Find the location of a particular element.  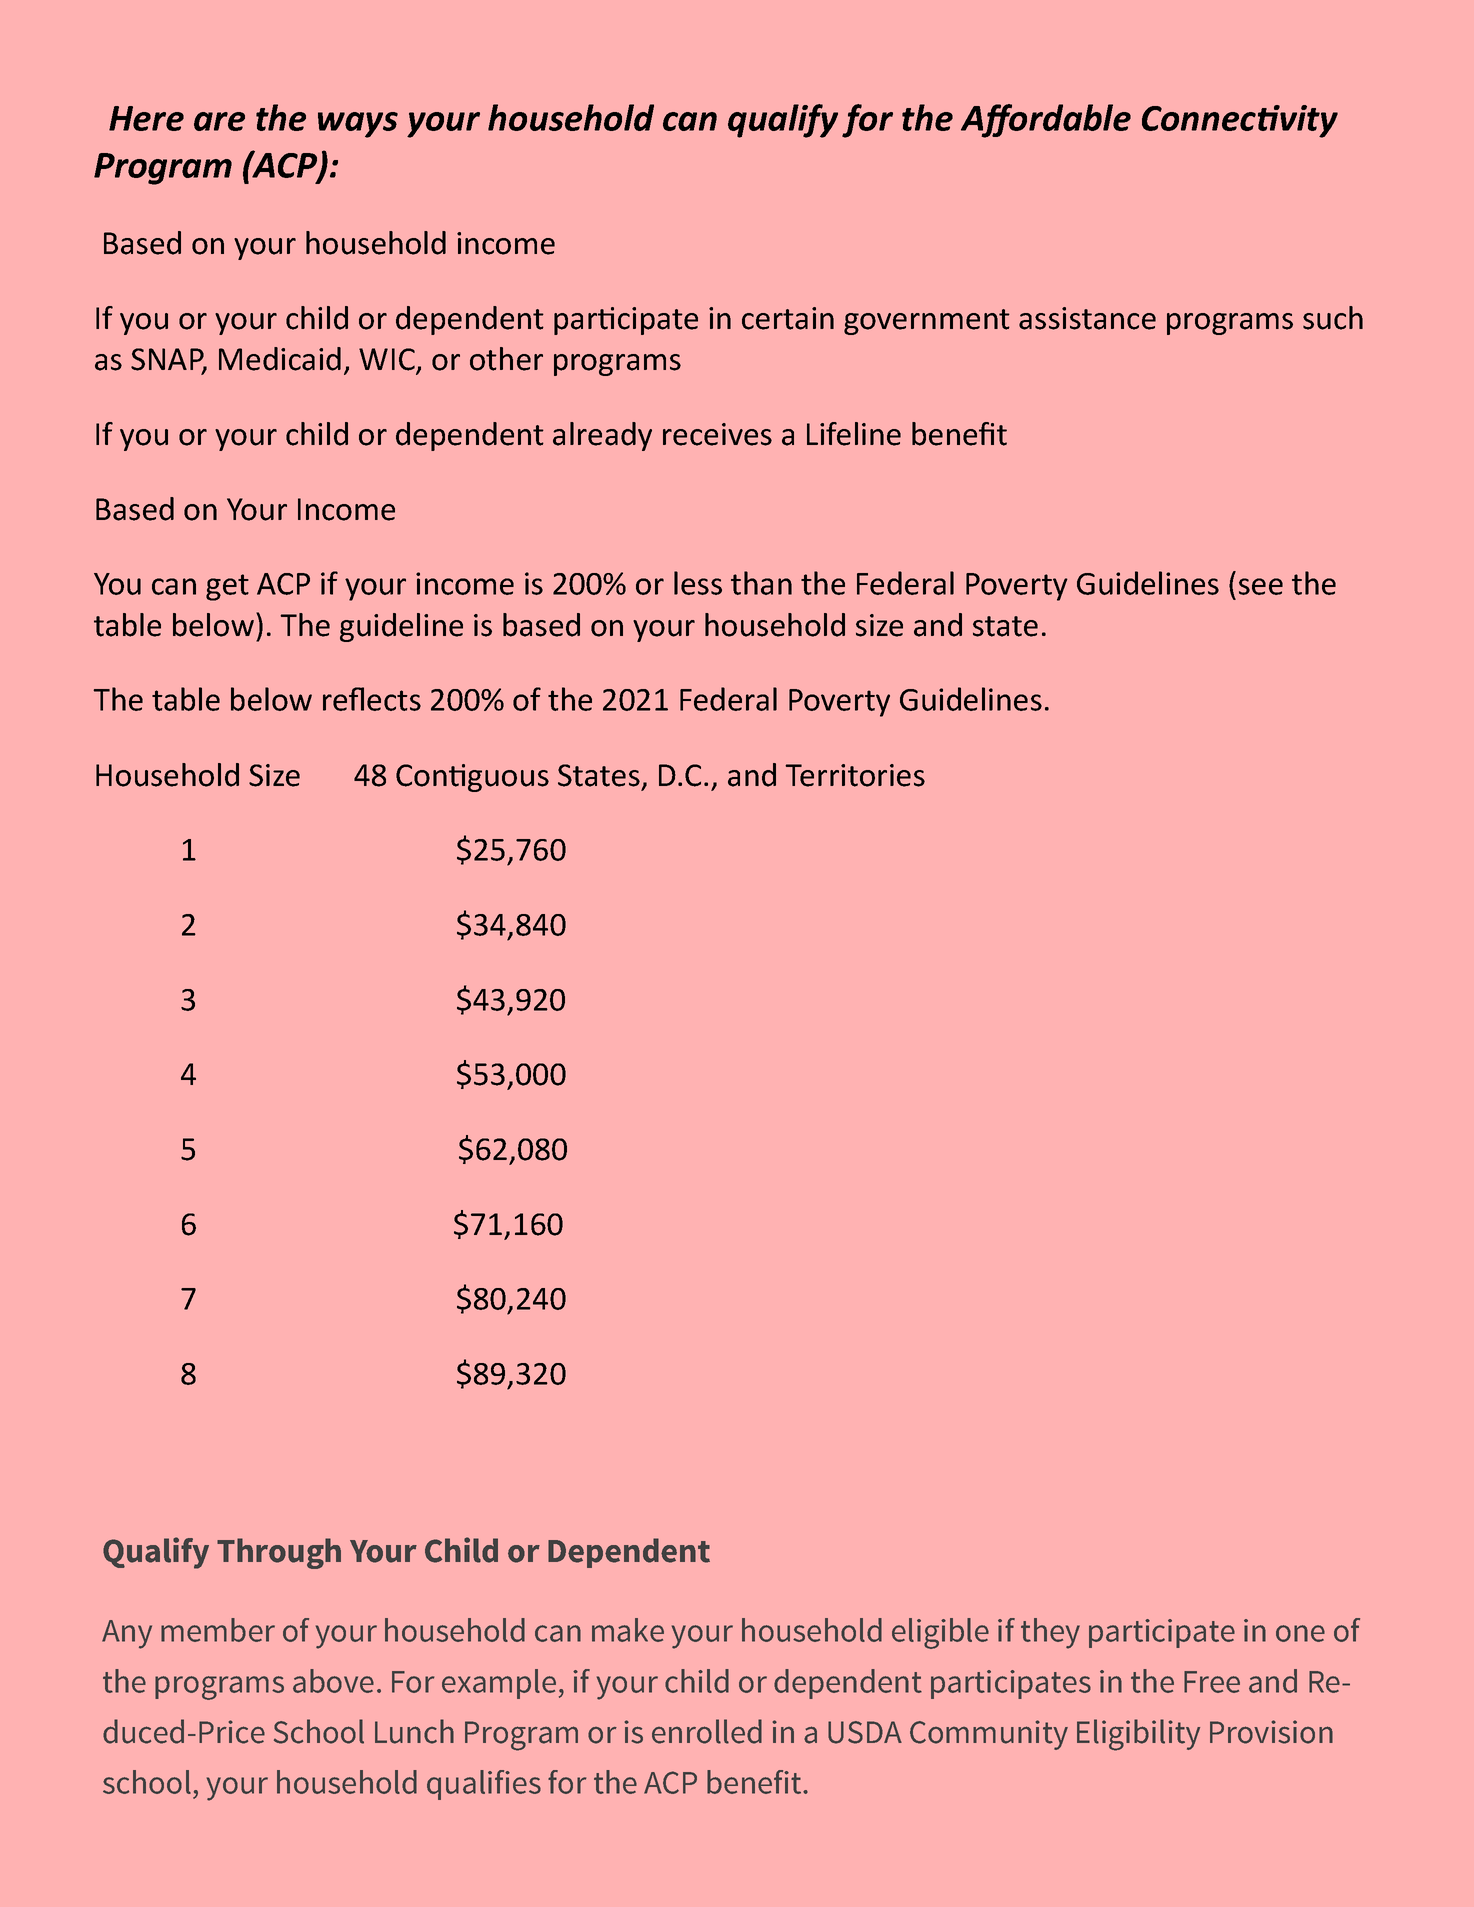

certain is located at coordinates (788, 318).
